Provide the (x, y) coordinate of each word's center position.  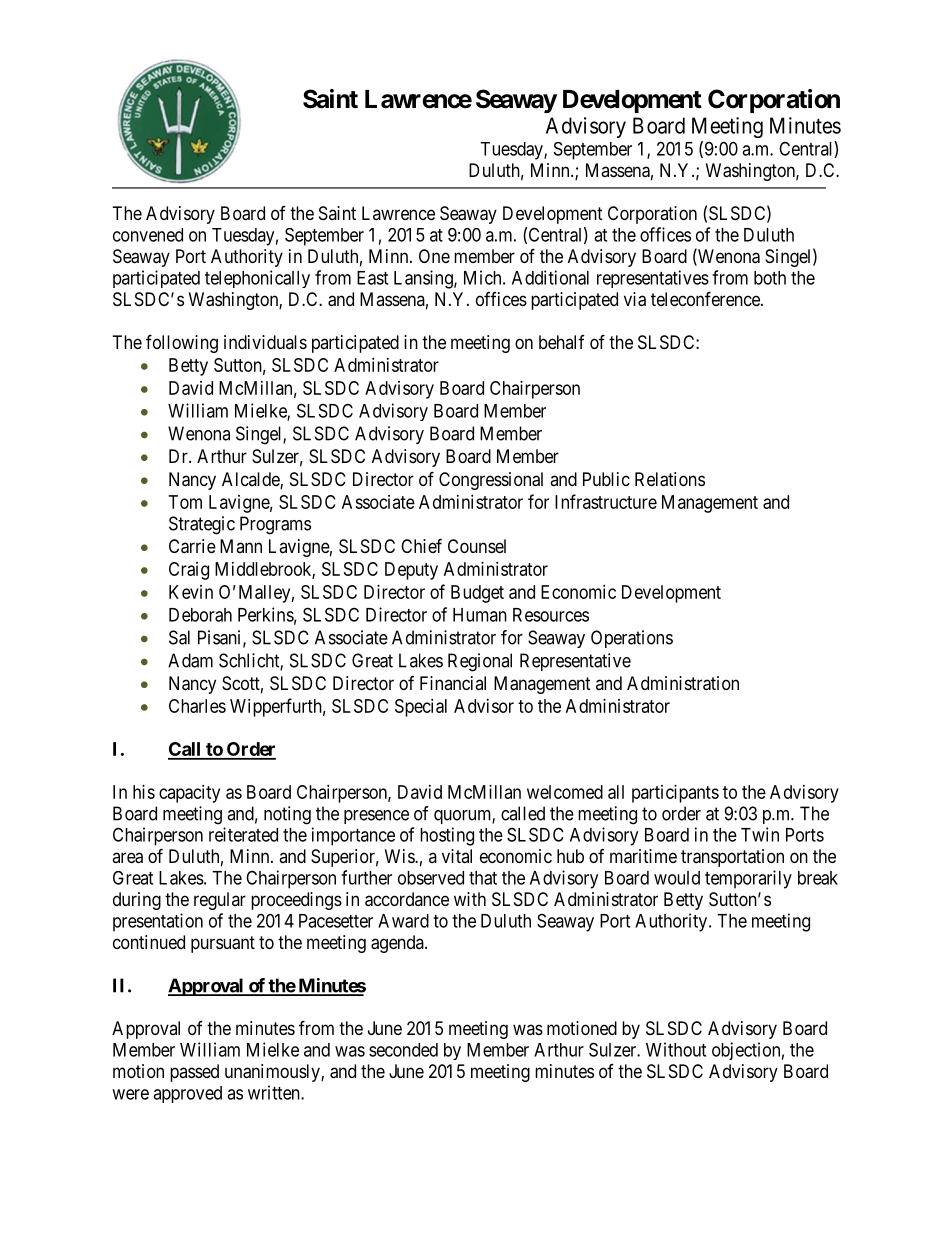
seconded (403, 1050)
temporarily (748, 879)
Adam (190, 660)
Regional (480, 662)
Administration (683, 683)
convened (148, 235)
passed (194, 1073)
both (770, 278)
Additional (550, 277)
